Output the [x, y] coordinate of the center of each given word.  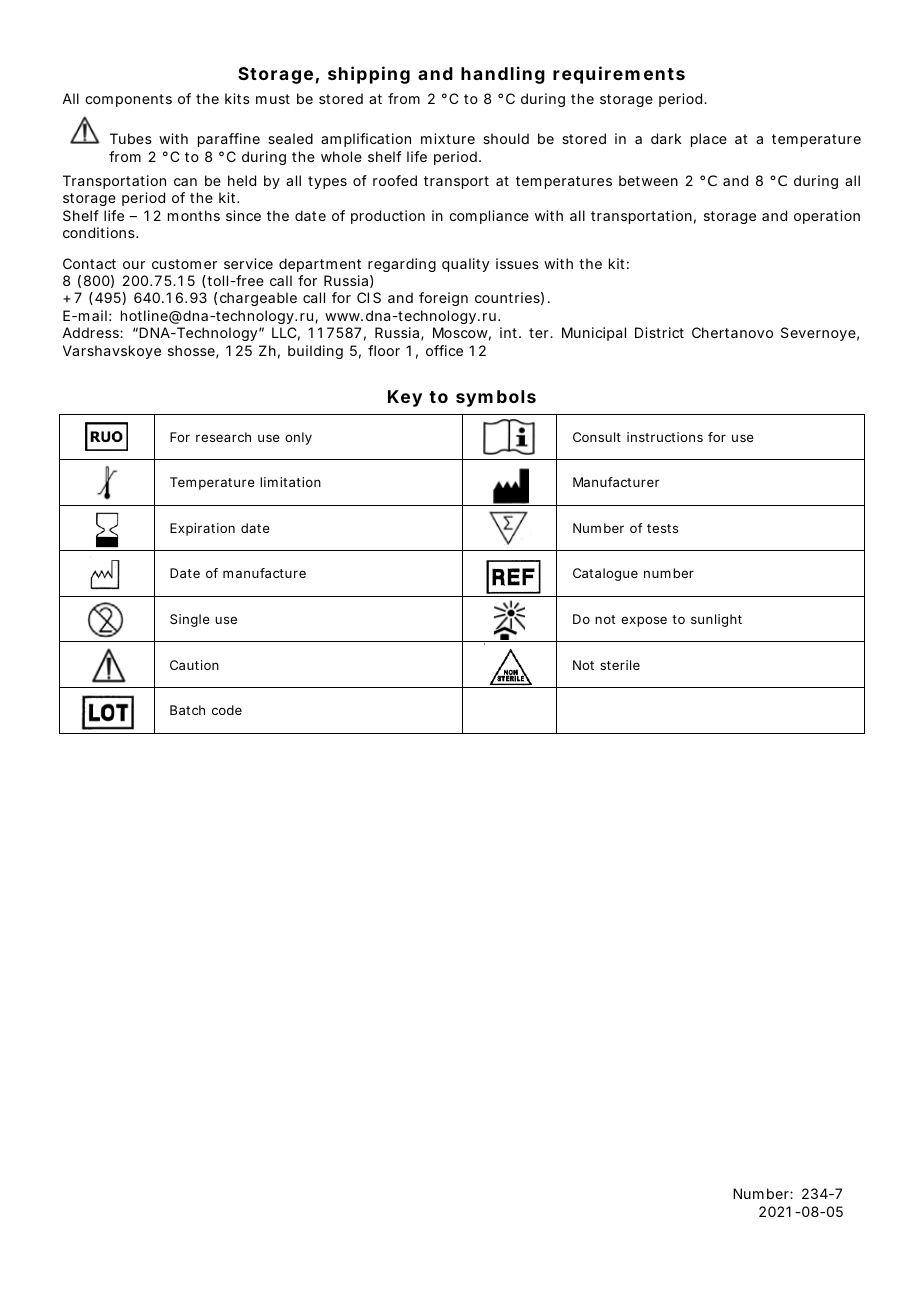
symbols [496, 398]
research [223, 437]
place [709, 140]
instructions [665, 437]
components [128, 100]
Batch [187, 710]
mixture [448, 138]
